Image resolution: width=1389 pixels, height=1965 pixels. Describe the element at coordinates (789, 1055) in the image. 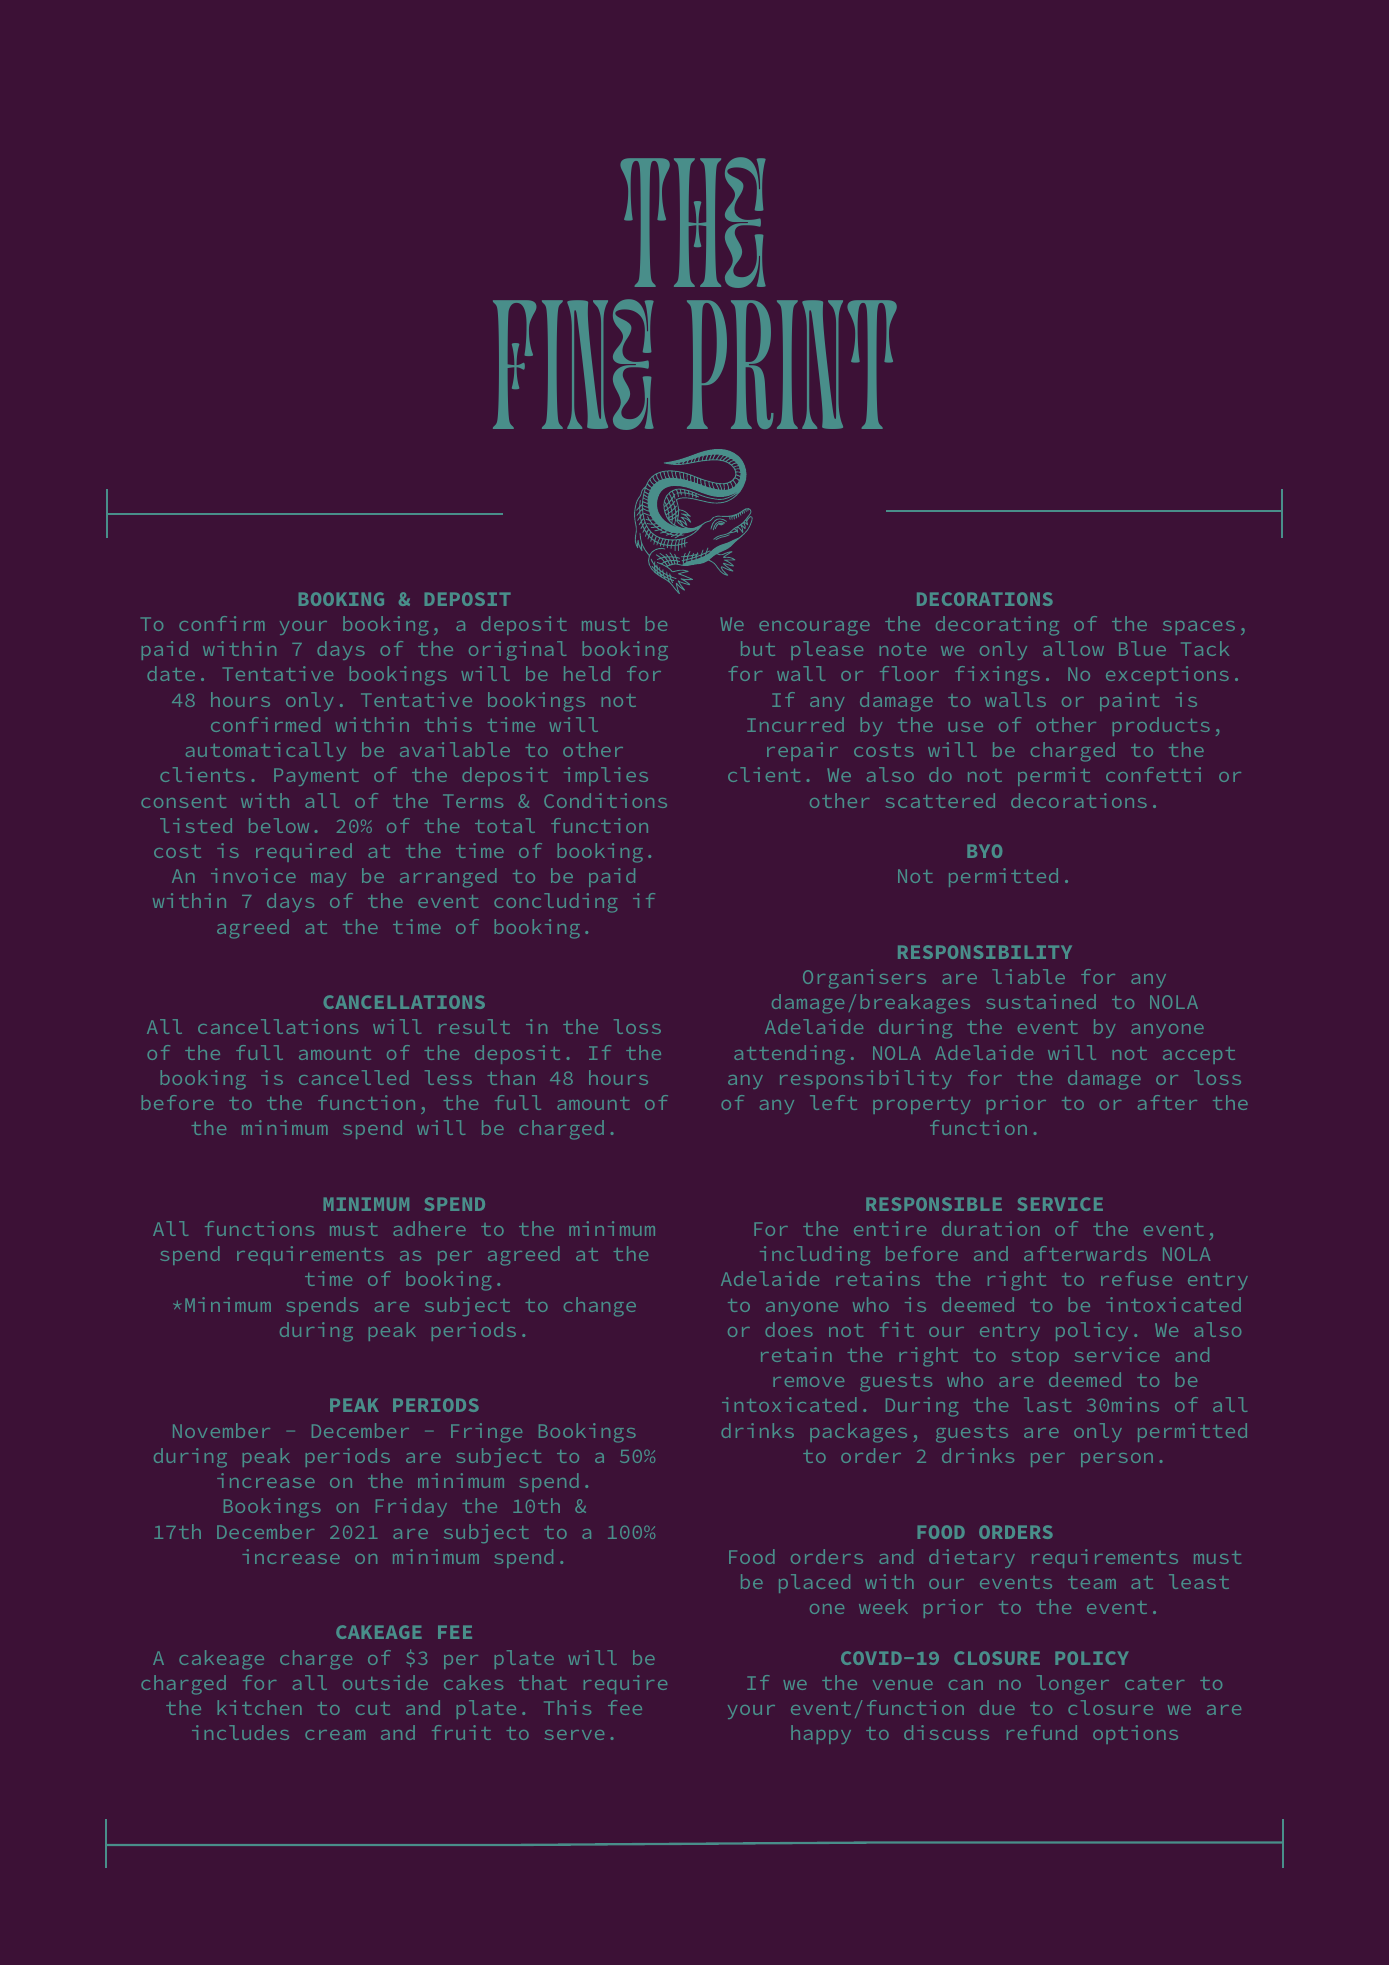

I see `attending` at that location.
